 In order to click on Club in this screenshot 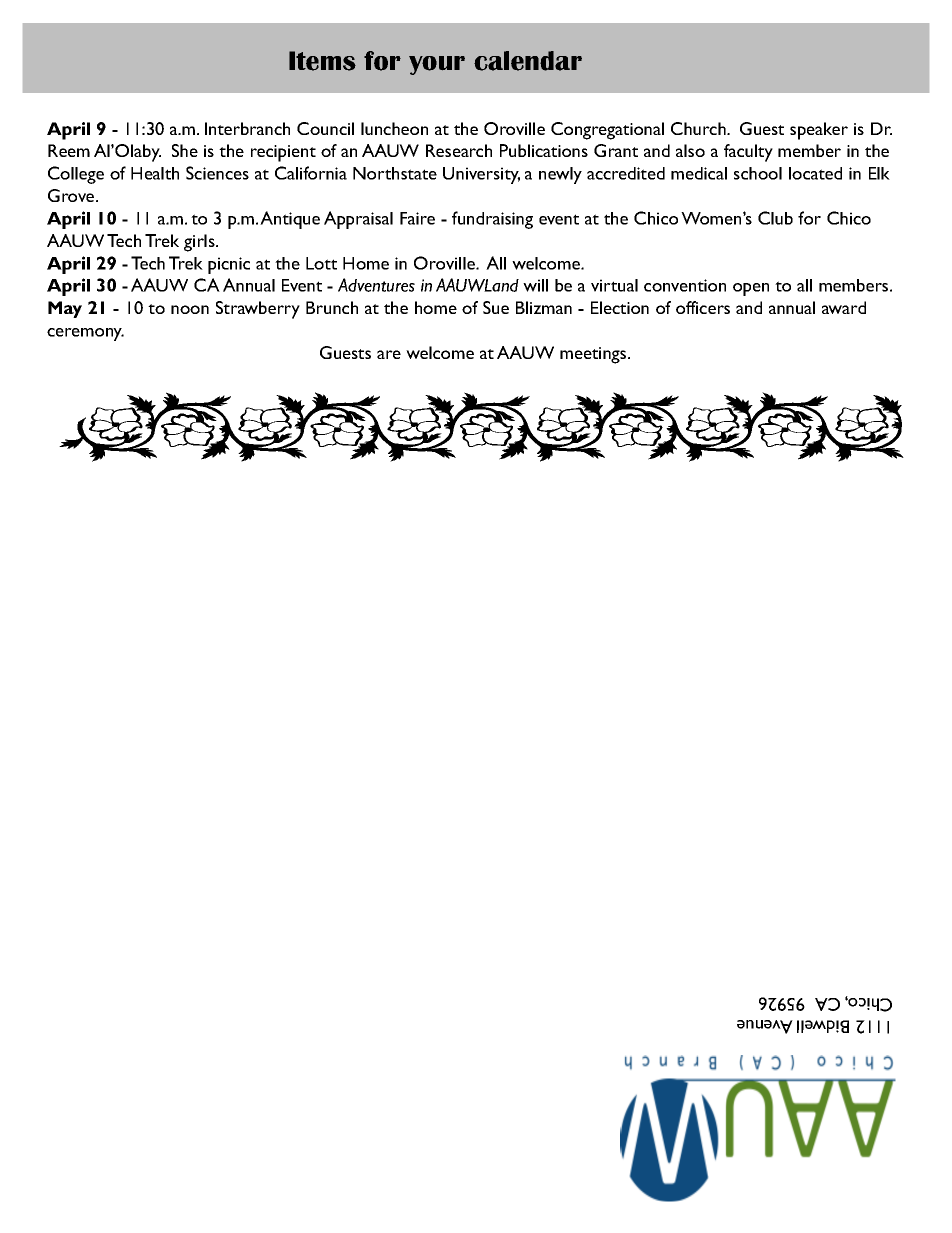, I will do `click(775, 218)`.
